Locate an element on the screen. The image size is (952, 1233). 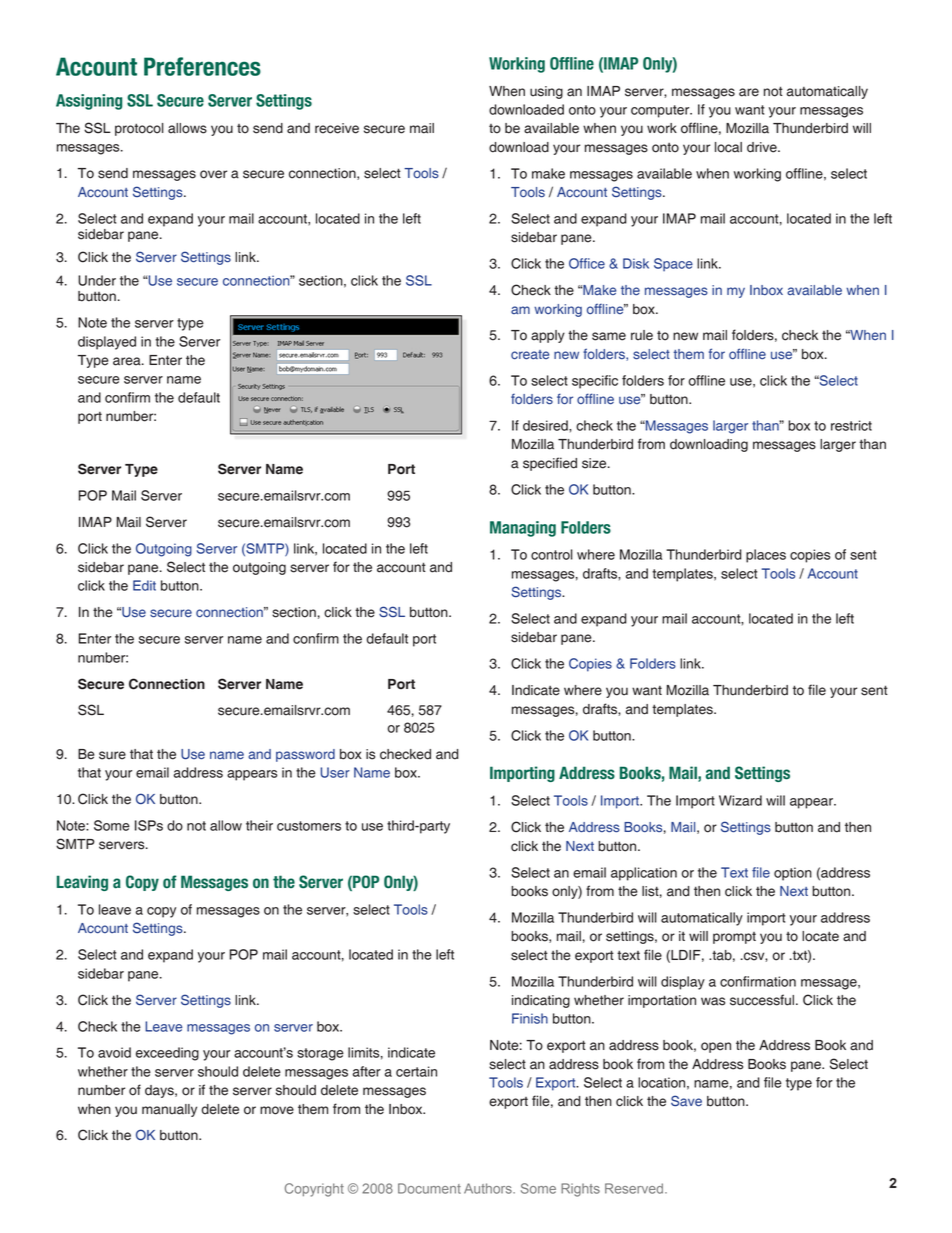
User is located at coordinates (335, 772).
